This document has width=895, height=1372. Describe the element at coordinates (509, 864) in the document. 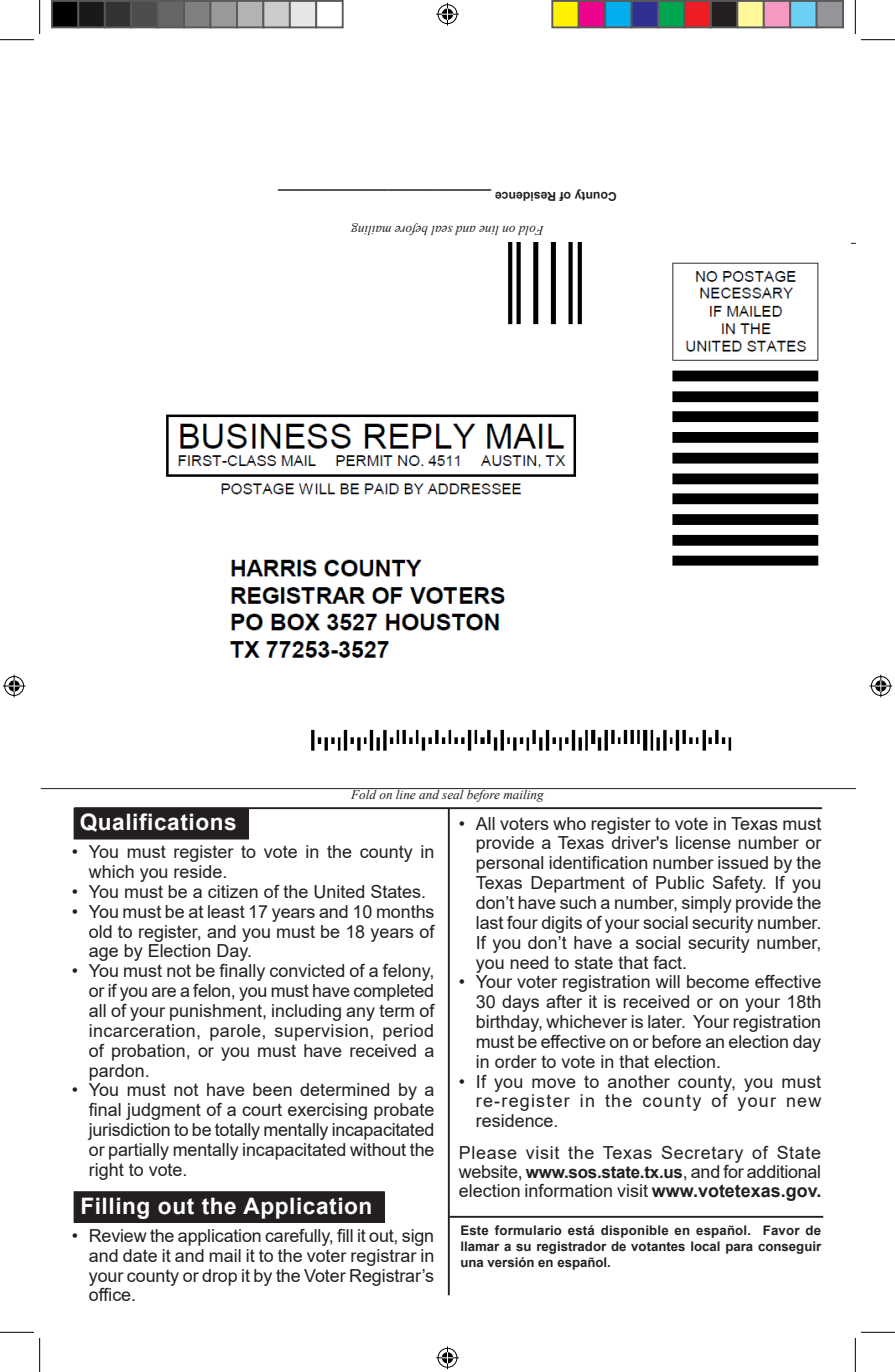

I see `personal` at that location.
